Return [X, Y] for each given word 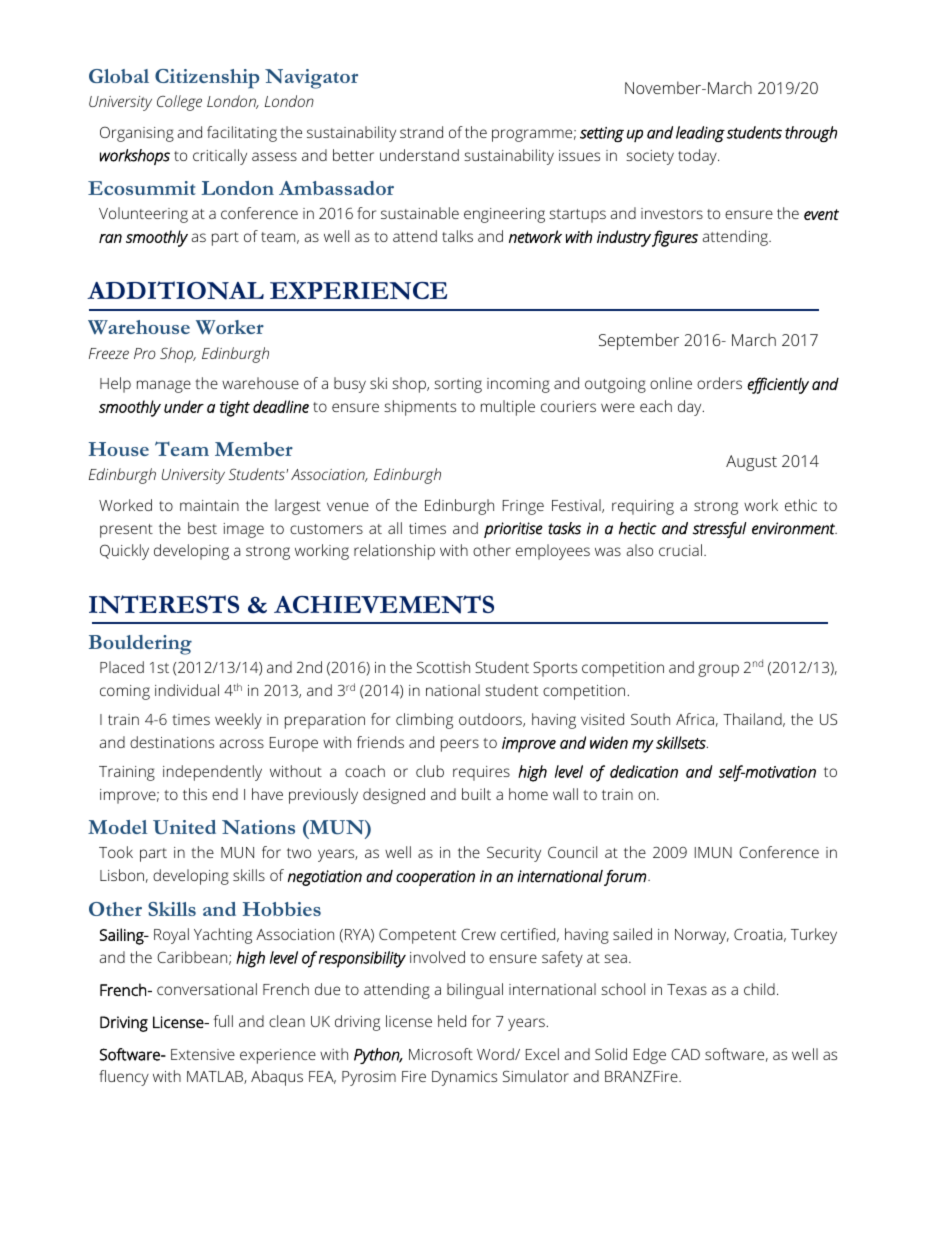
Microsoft [441, 1054]
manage [164, 386]
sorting [458, 385]
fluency [124, 1078]
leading [700, 134]
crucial [680, 550]
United [184, 827]
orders [719, 383]
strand [421, 132]
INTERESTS [164, 604]
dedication [644, 771]
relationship [394, 552]
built [476, 794]
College [179, 103]
